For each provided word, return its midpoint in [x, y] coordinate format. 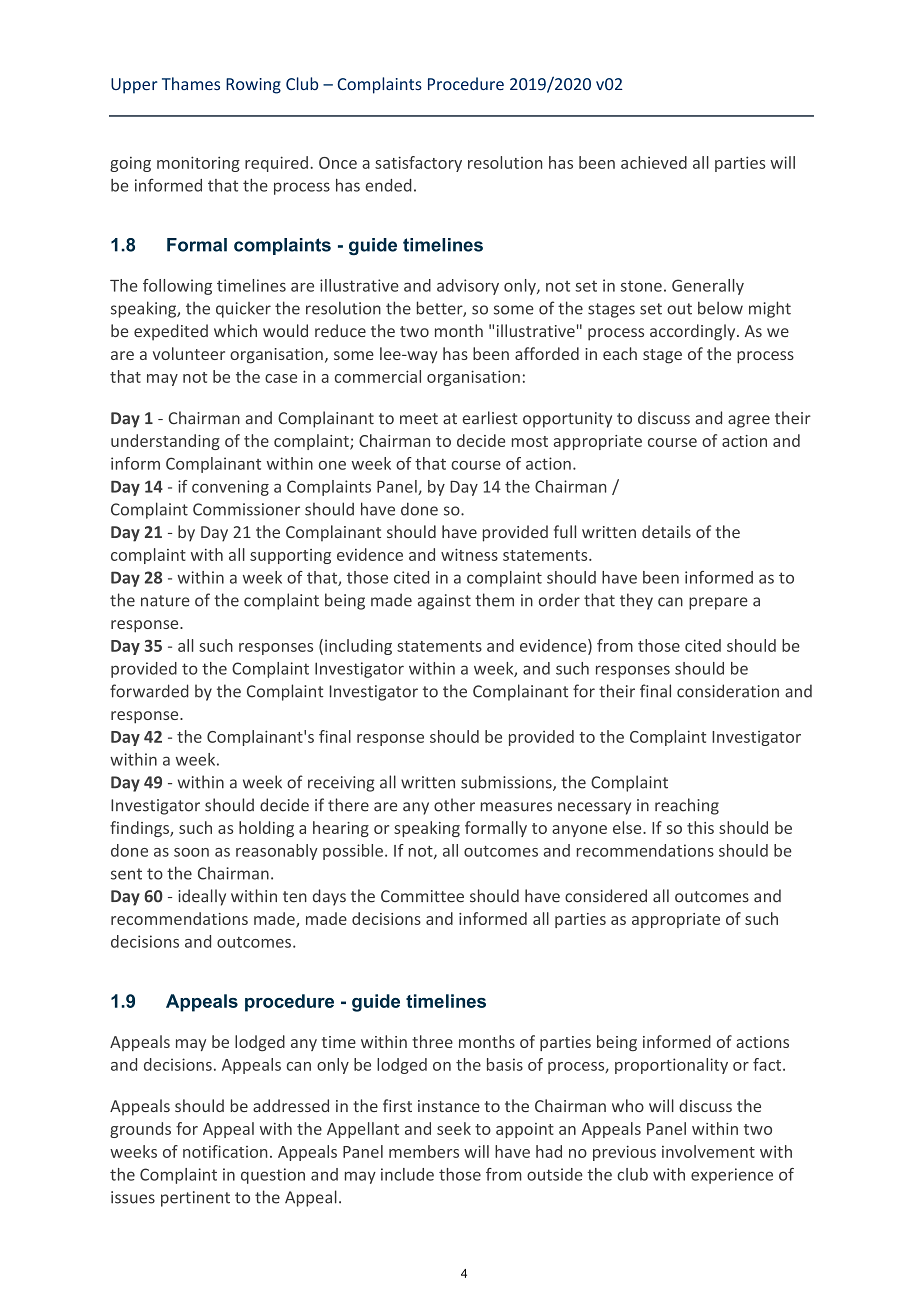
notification [225, 1151]
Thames [191, 83]
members [424, 1151]
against [444, 602]
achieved [654, 162]
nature [165, 601]
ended [388, 185]
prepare [718, 603]
